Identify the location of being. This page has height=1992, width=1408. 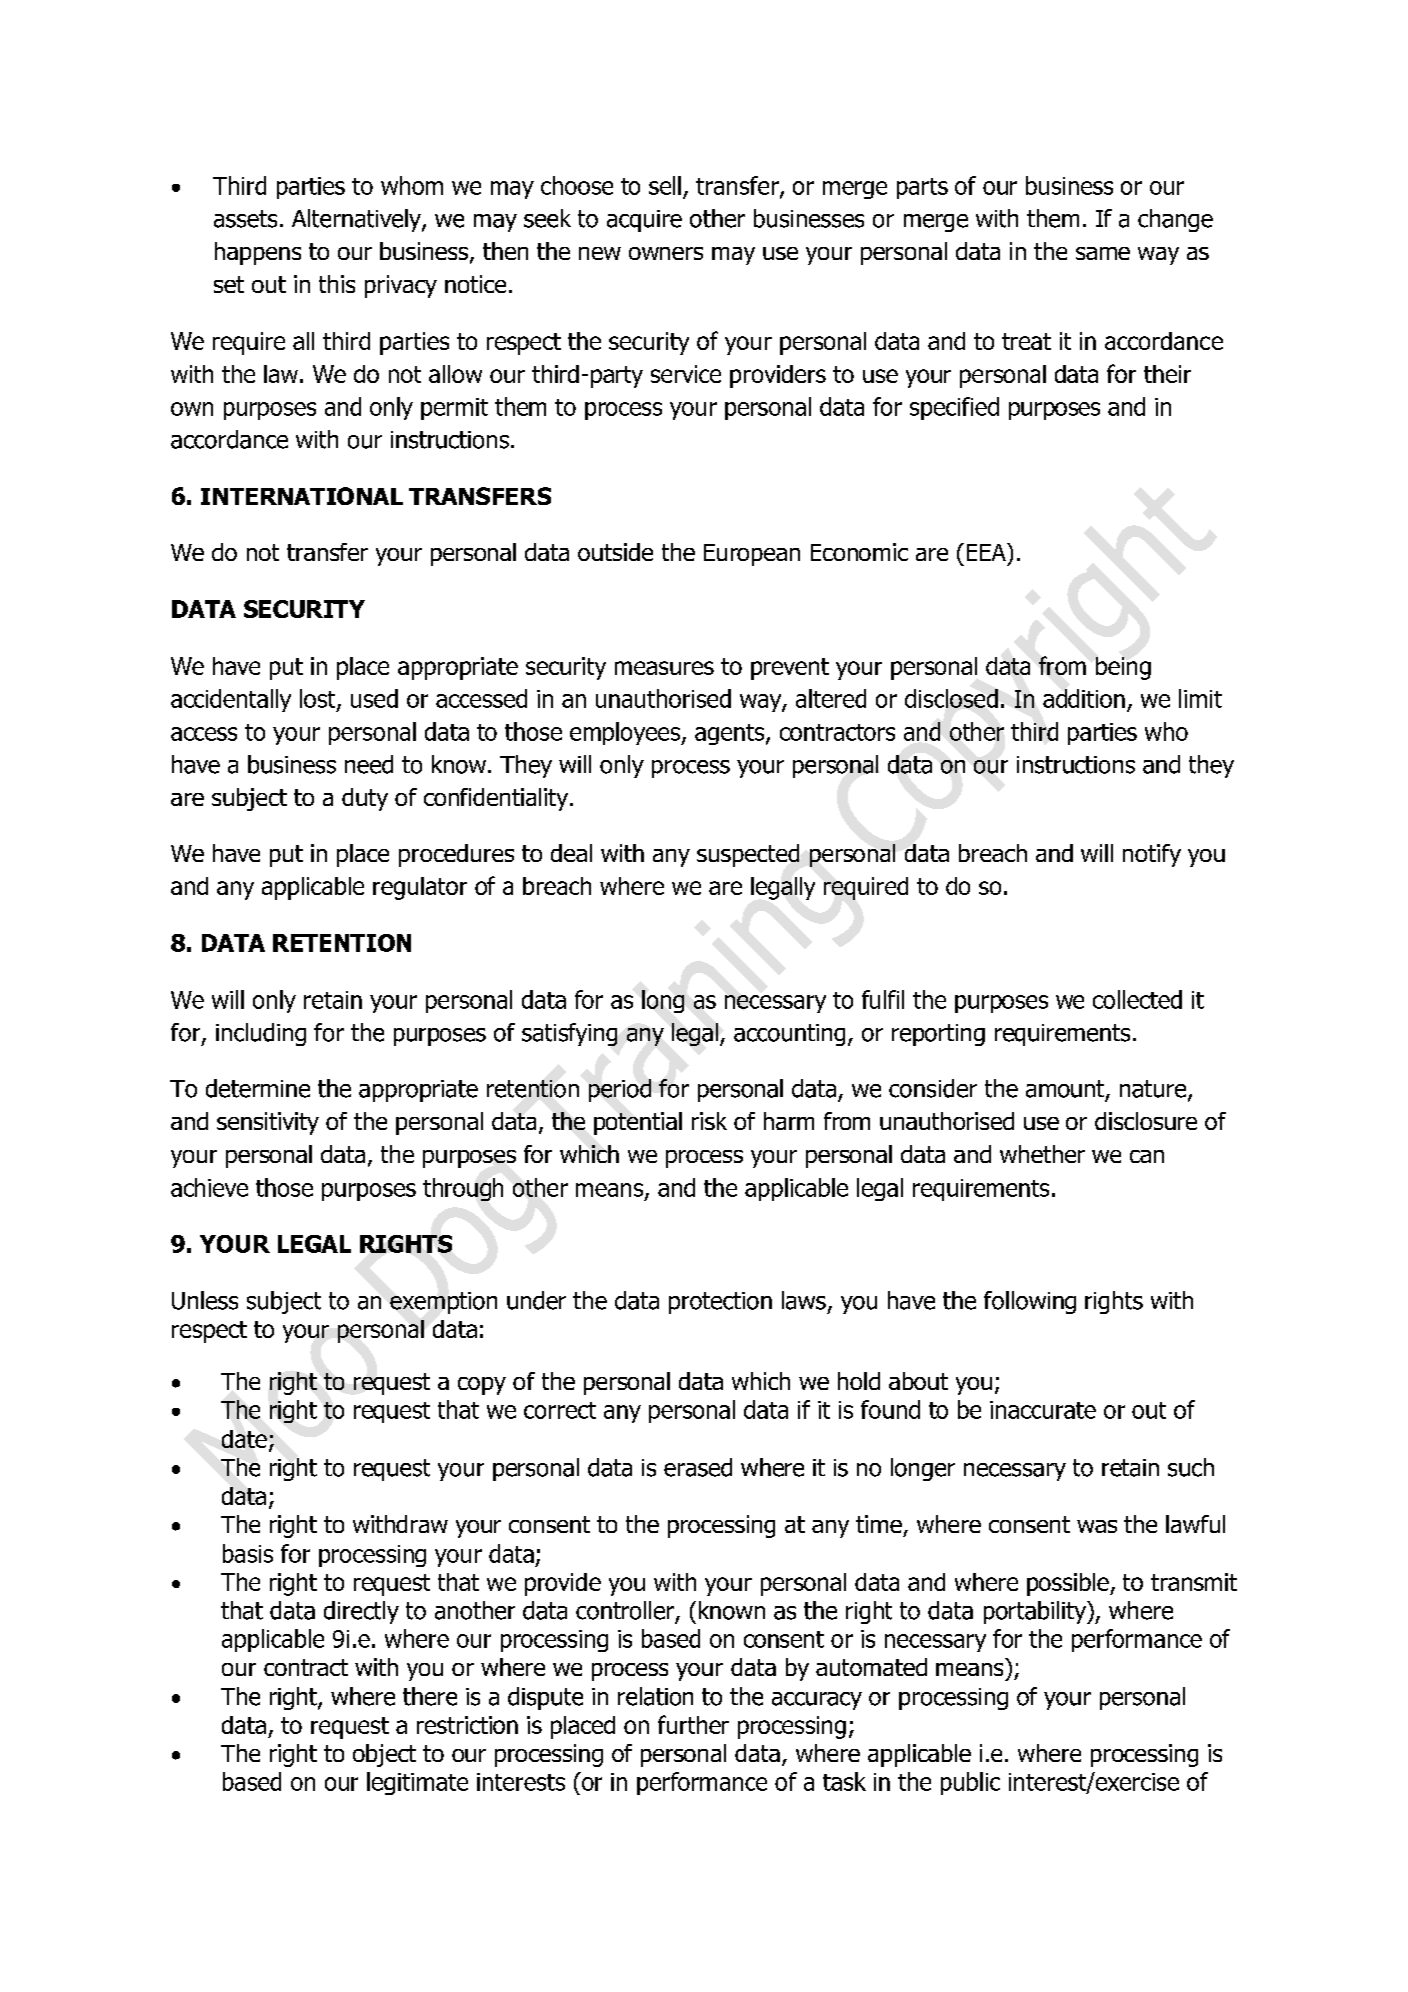
(1123, 668).
